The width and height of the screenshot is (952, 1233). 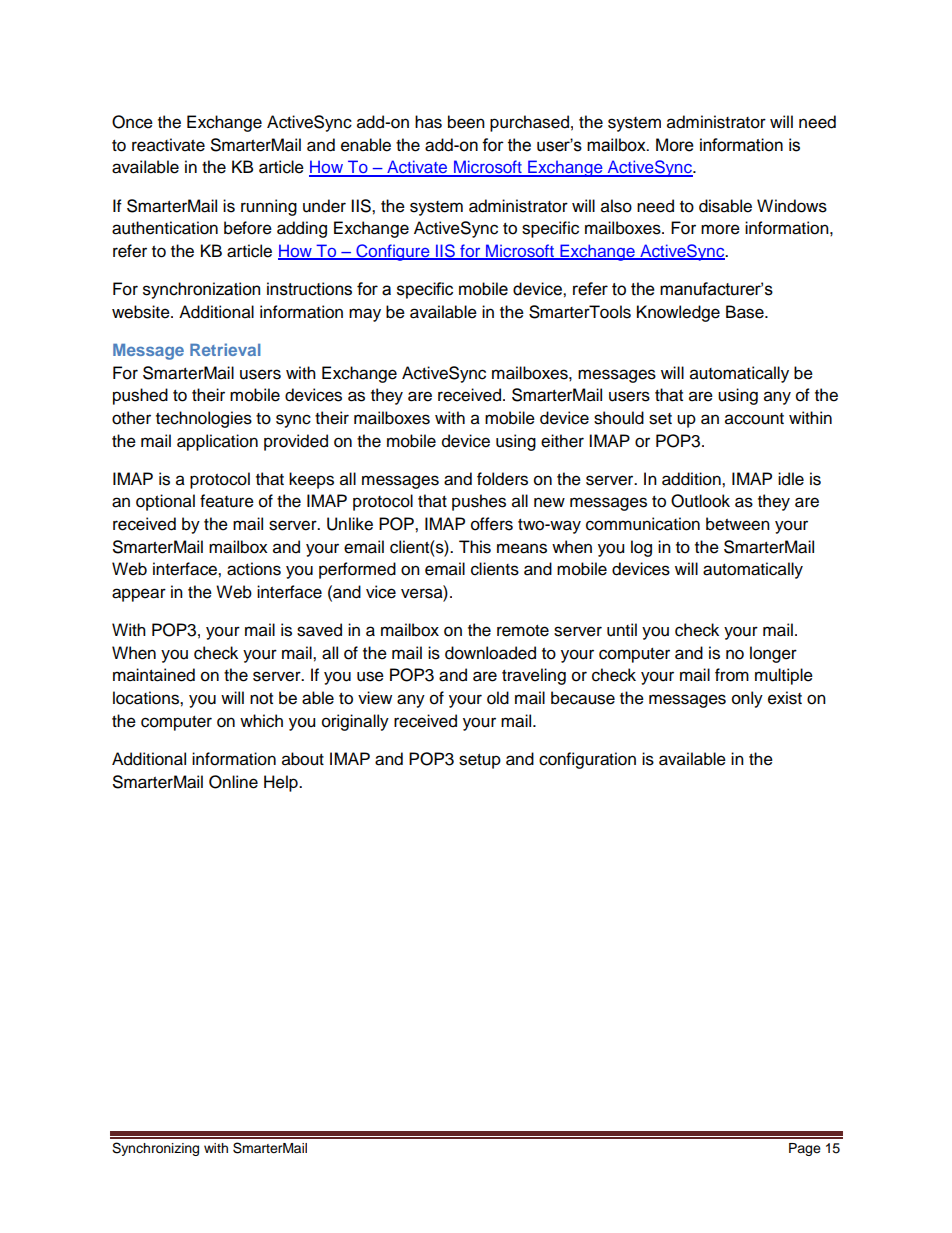 I want to click on setup, so click(x=480, y=761).
